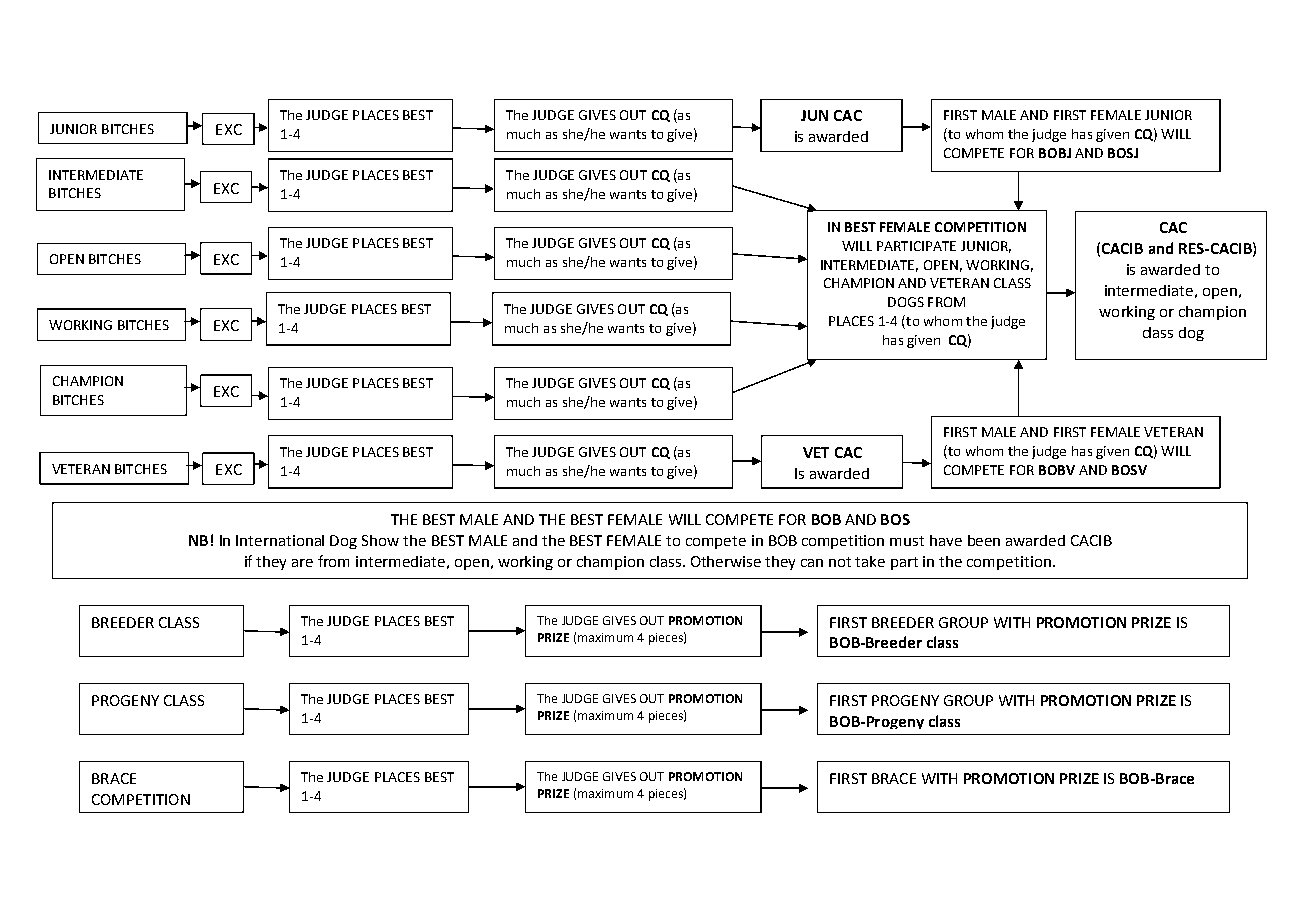  What do you see at coordinates (906, 302) in the image?
I see `DOGS` at bounding box center [906, 302].
